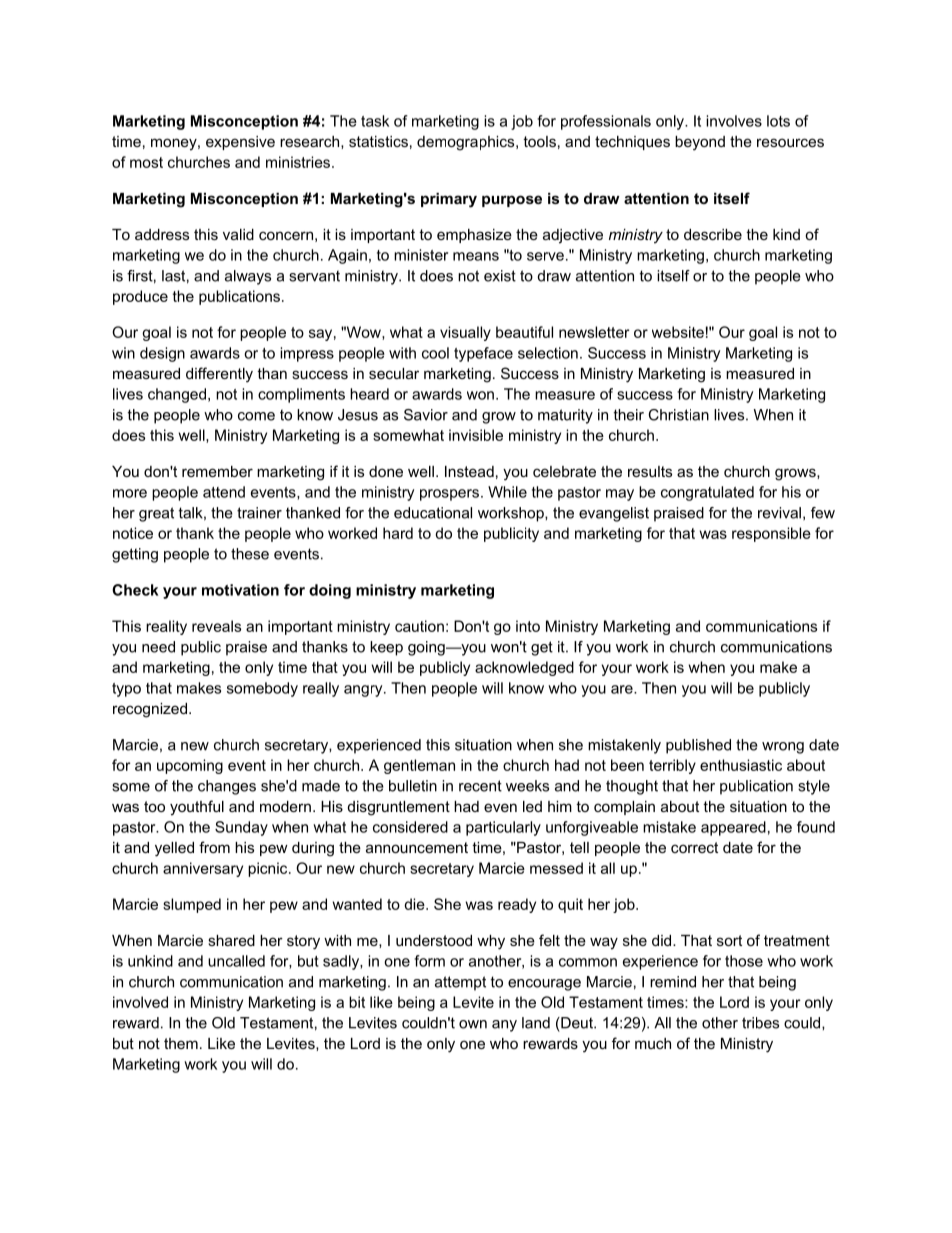  I want to click on expensive, so click(240, 143).
